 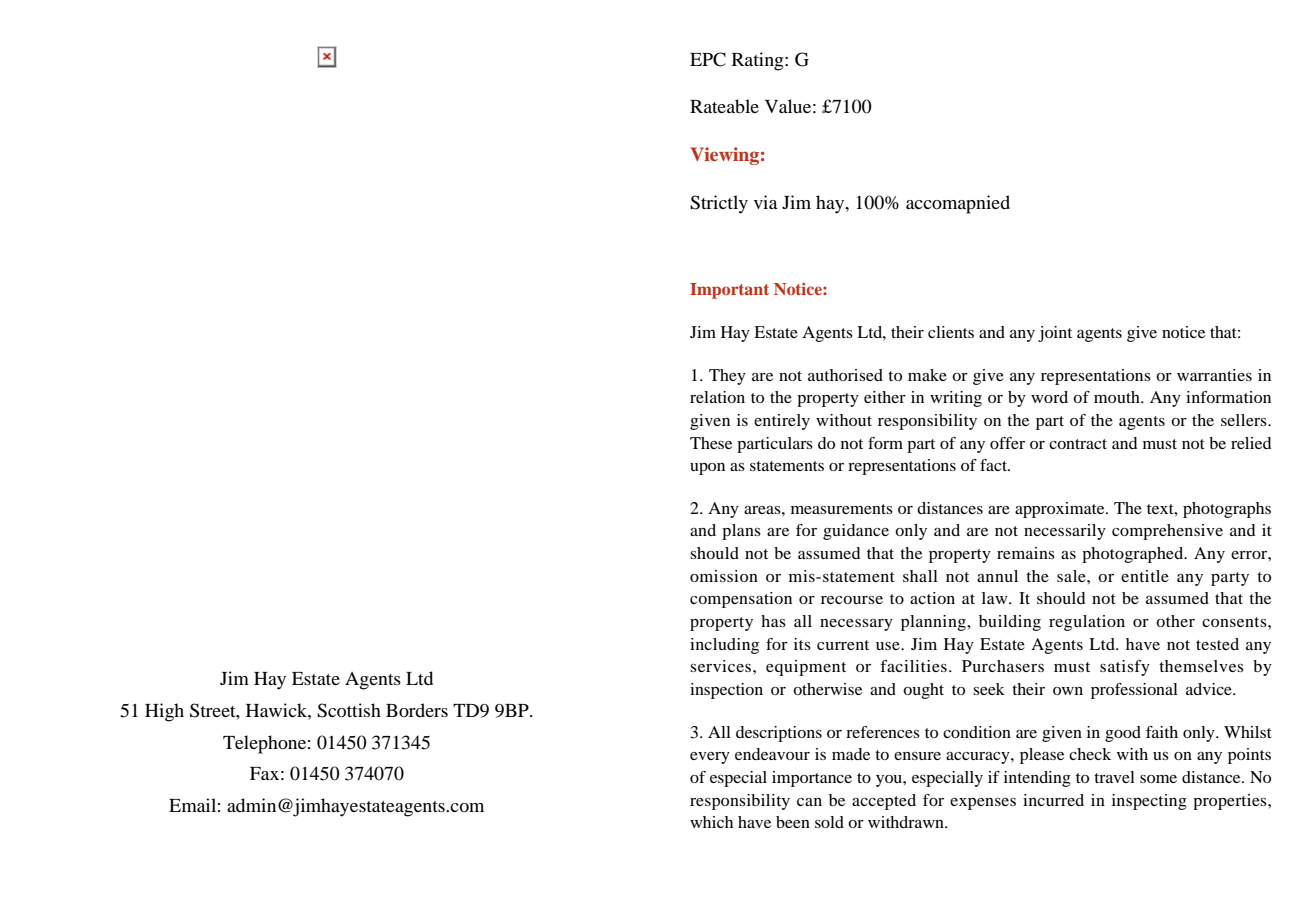 I want to click on via, so click(x=766, y=202).
